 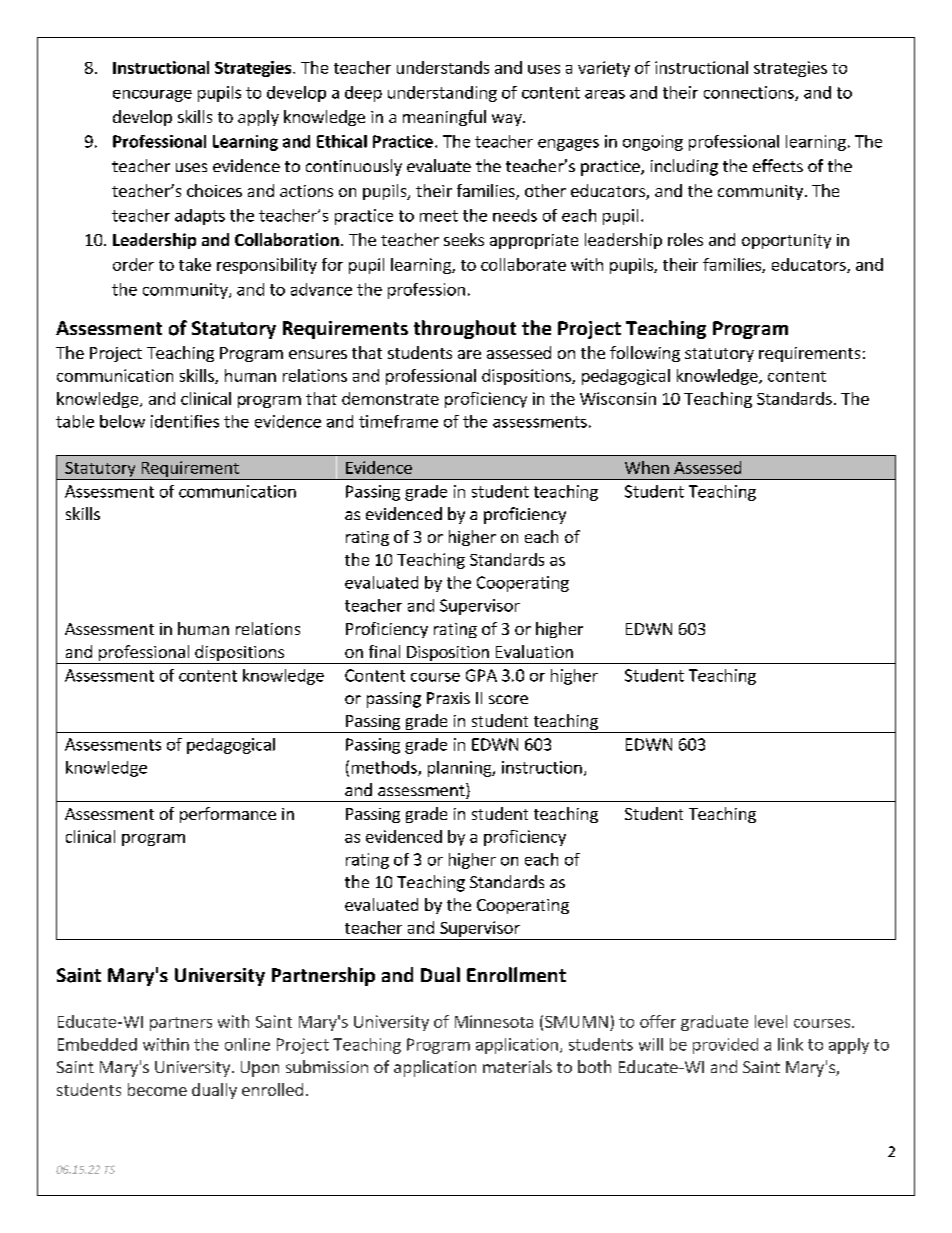 What do you see at coordinates (385, 768) in the screenshot?
I see `methods` at bounding box center [385, 768].
